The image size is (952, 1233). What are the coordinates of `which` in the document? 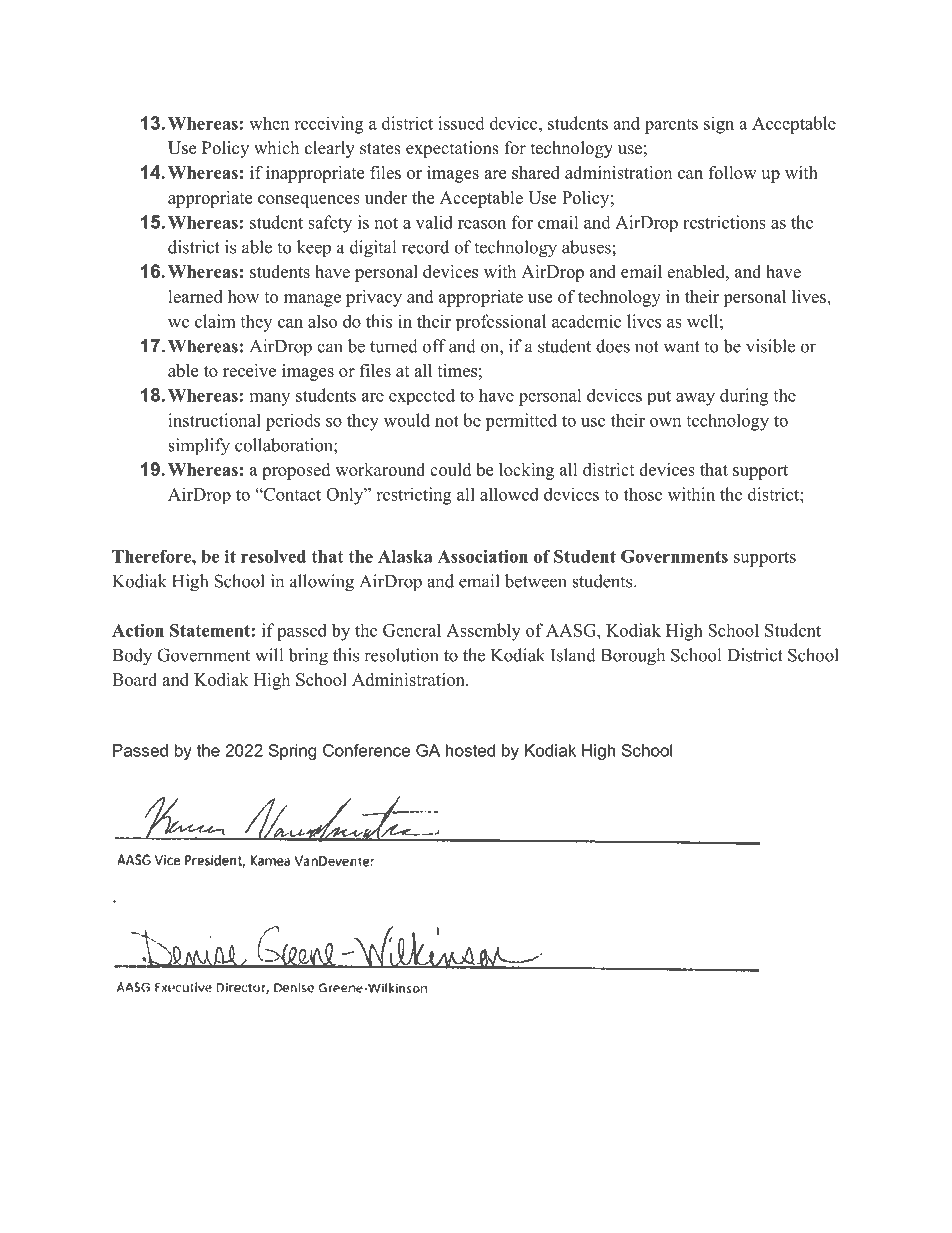 It's located at (276, 147).
